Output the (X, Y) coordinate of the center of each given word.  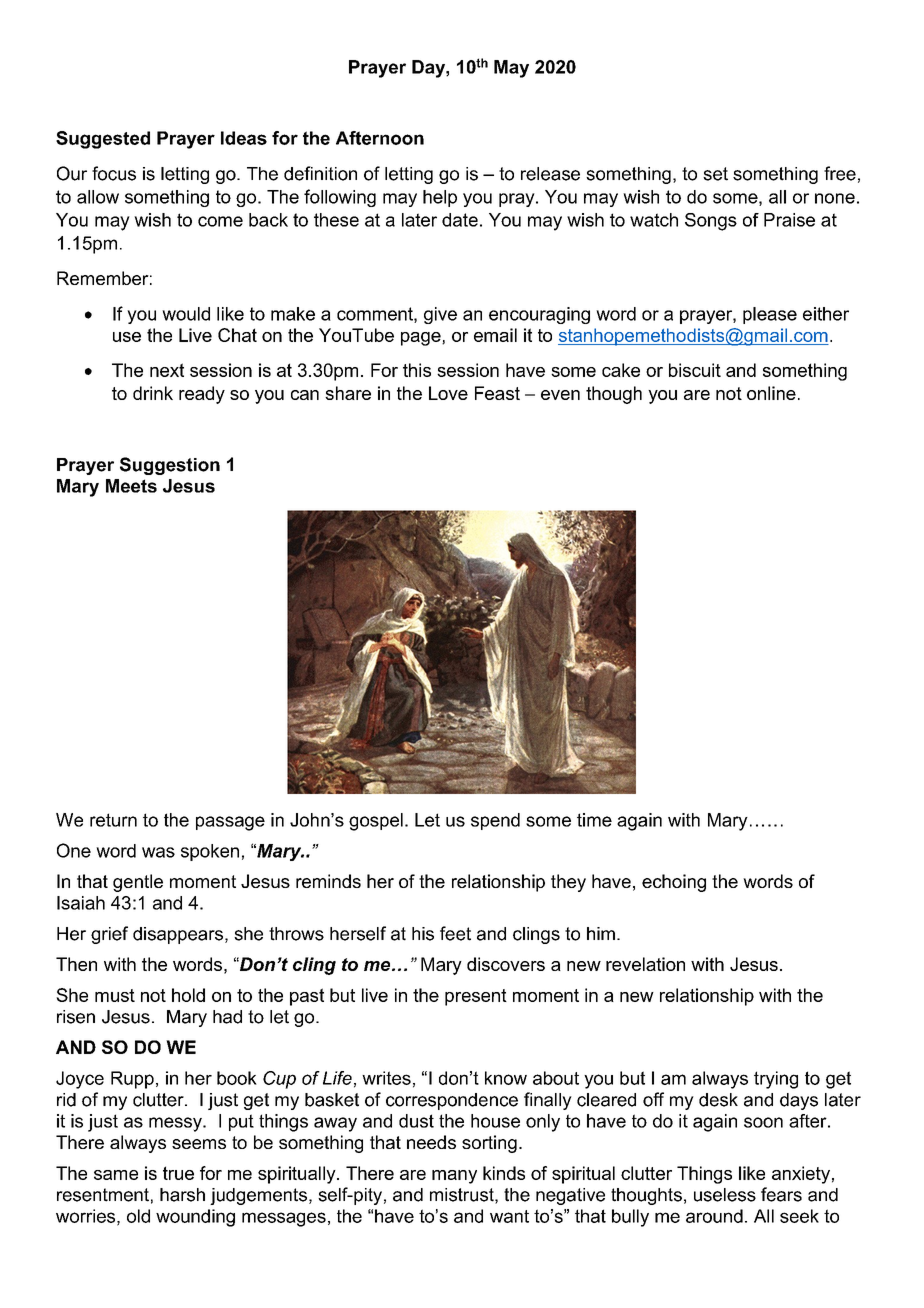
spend (495, 821)
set (715, 174)
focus (114, 173)
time (594, 820)
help (440, 198)
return (113, 820)
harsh (182, 1195)
